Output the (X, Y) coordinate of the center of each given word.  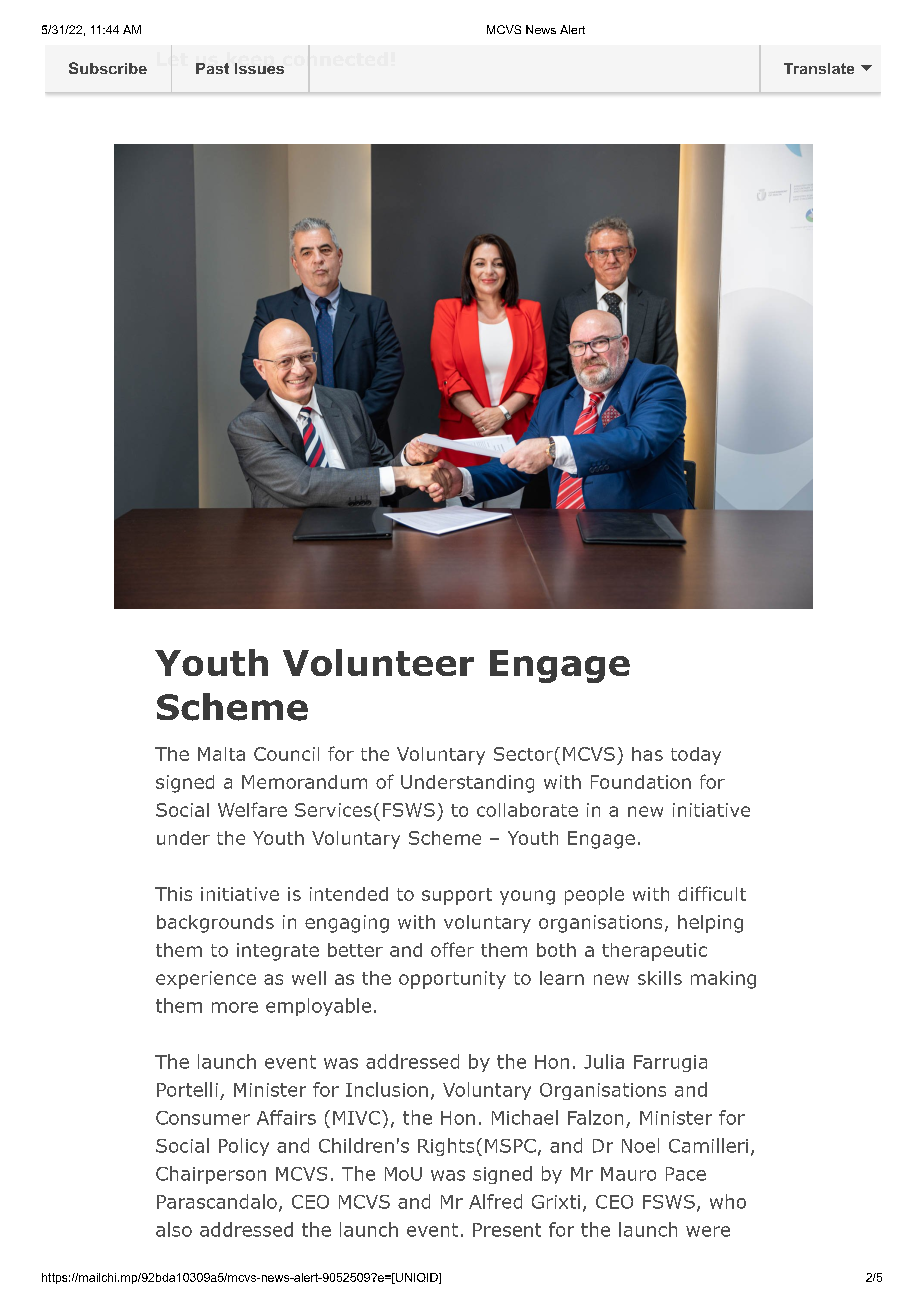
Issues (259, 68)
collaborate (527, 810)
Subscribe (108, 68)
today (696, 756)
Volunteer (378, 662)
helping (710, 924)
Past (212, 68)
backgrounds (215, 924)
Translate (819, 68)
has (647, 754)
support (457, 896)
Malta (221, 754)
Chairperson (211, 1175)
